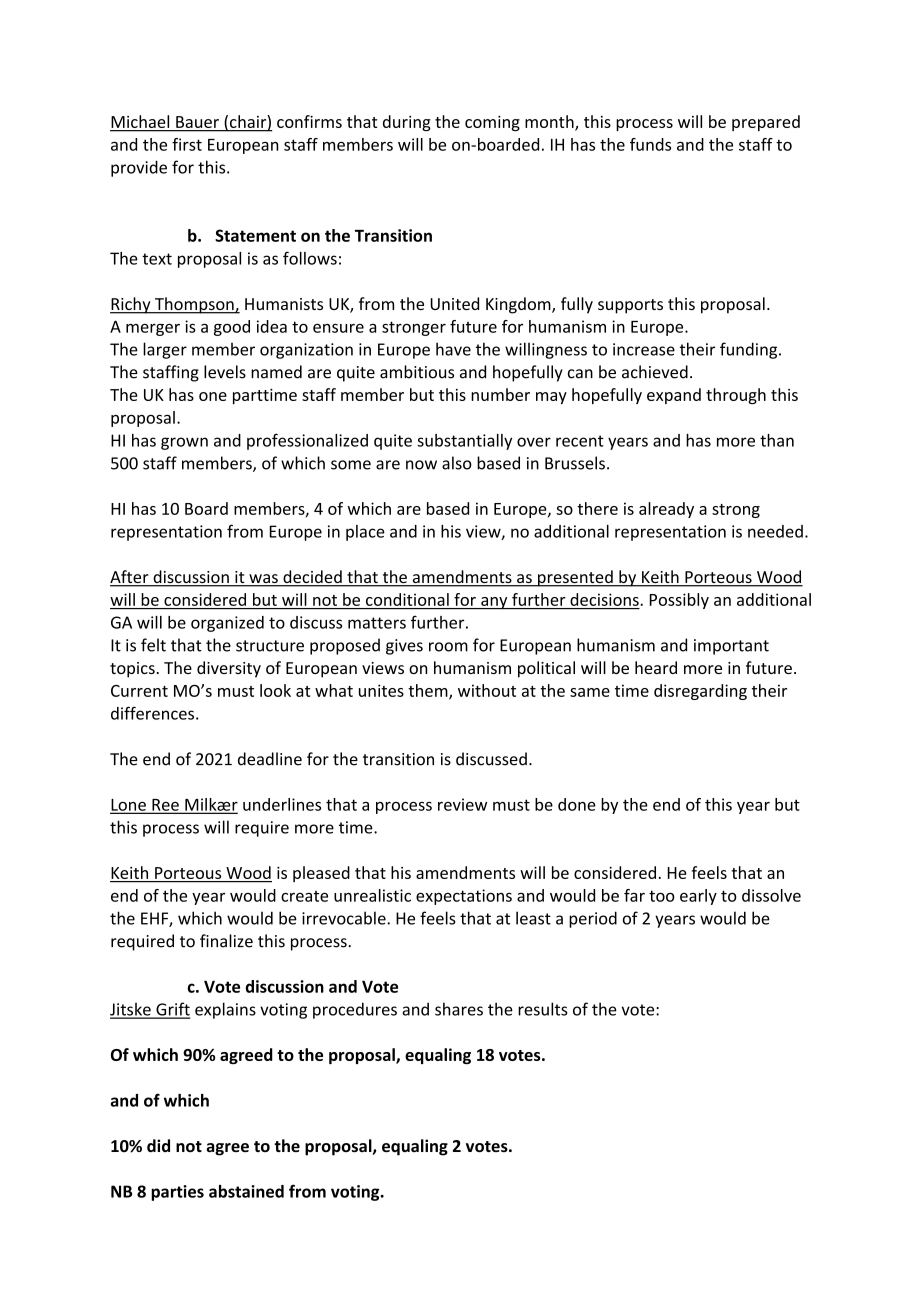  What do you see at coordinates (464, 897) in the page?
I see `expectations` at bounding box center [464, 897].
